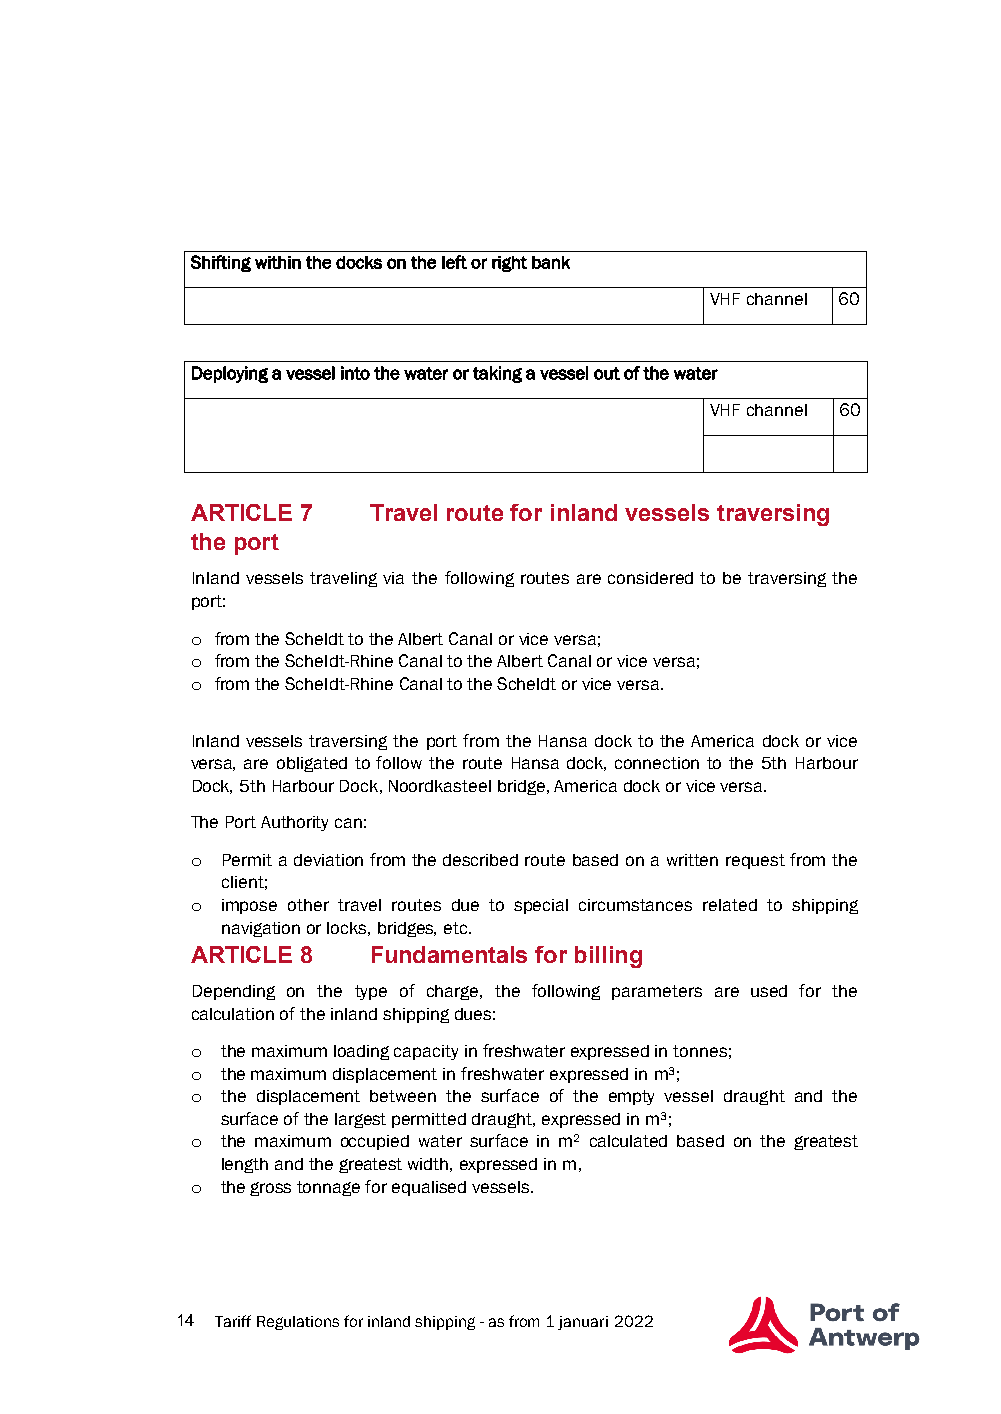 The image size is (1001, 1414). What do you see at coordinates (278, 262) in the screenshot?
I see `within` at bounding box center [278, 262].
